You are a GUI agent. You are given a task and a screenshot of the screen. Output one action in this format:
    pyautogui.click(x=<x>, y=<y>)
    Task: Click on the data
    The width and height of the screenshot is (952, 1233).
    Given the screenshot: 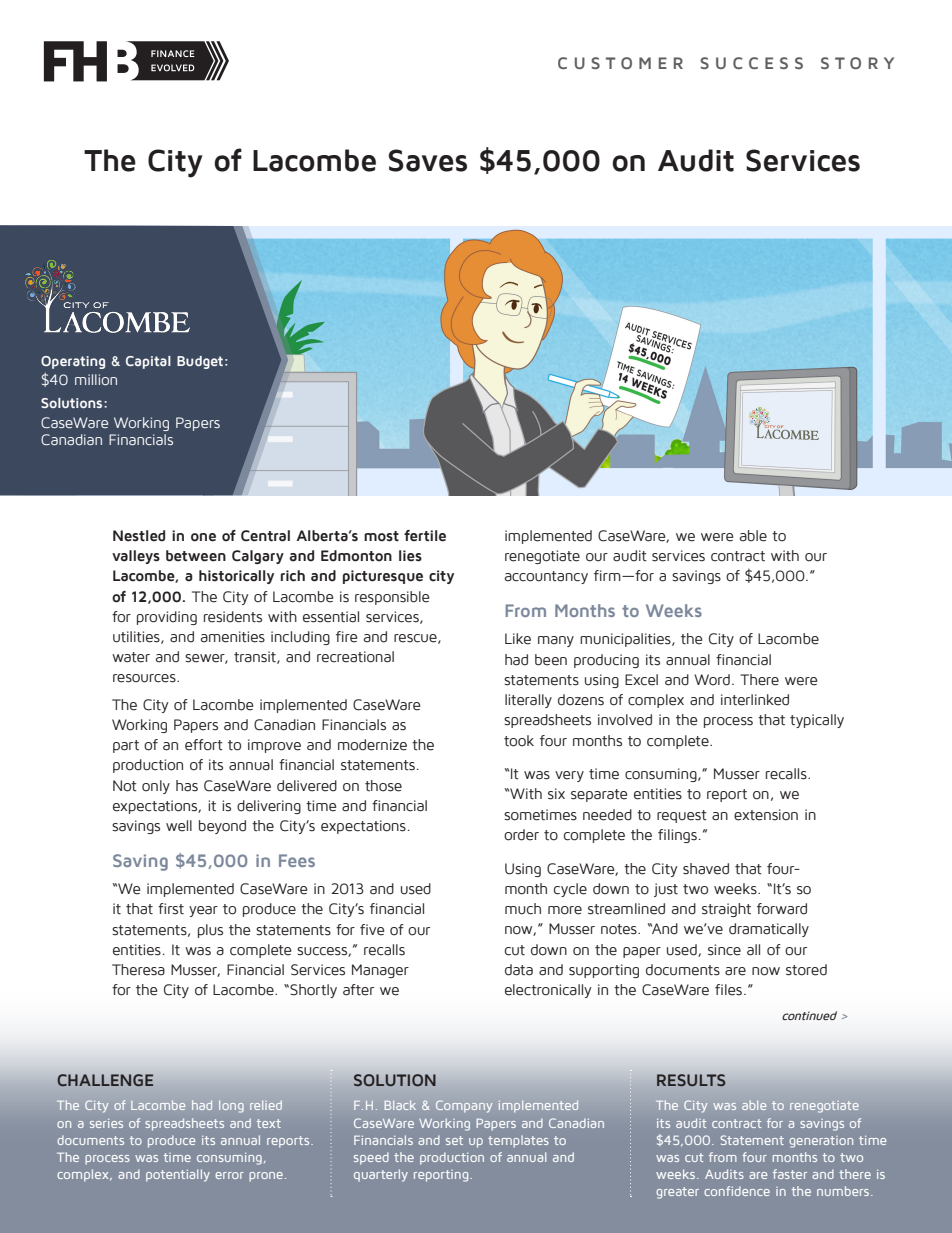 What is the action you would take?
    pyautogui.click(x=519, y=970)
